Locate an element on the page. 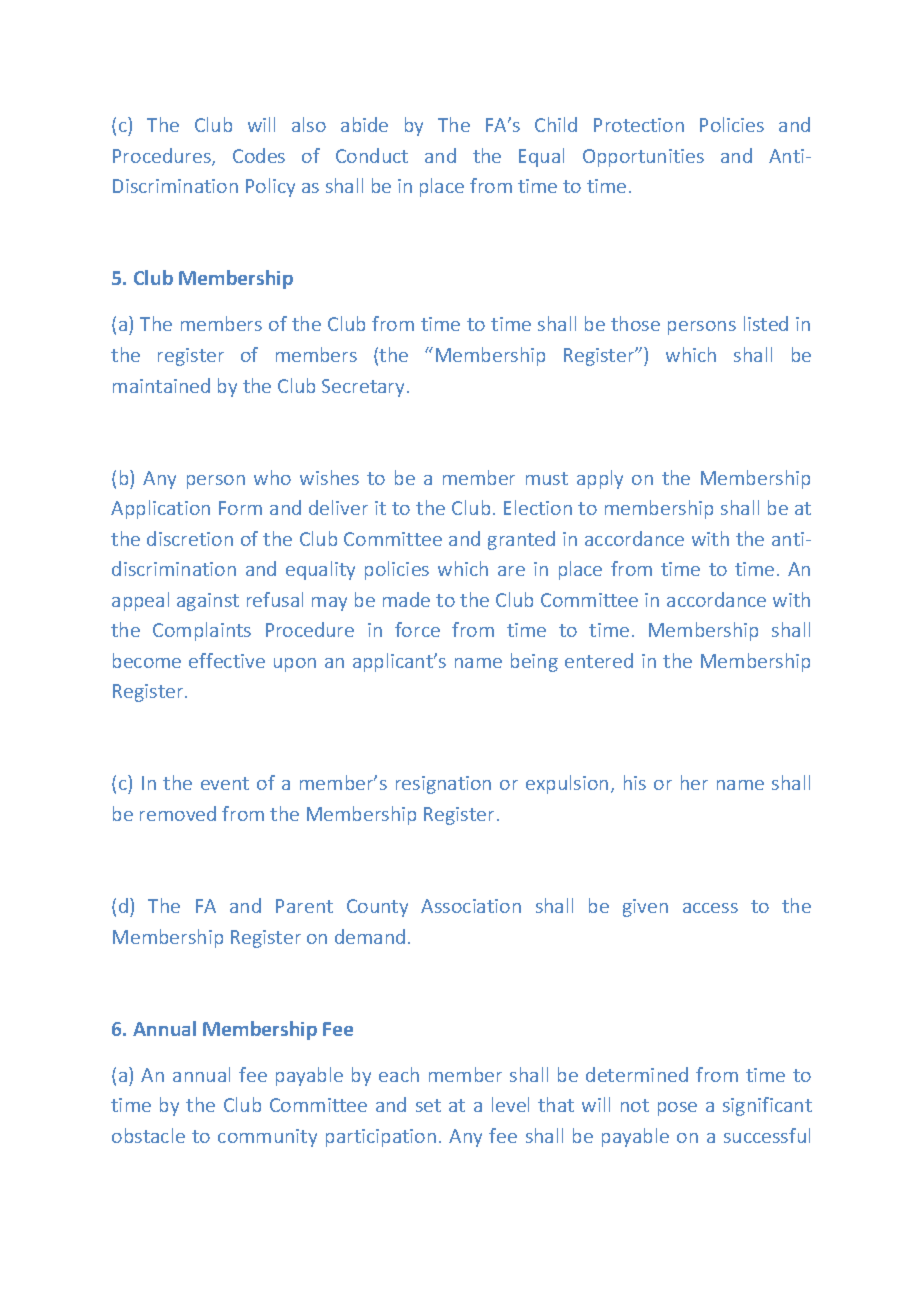  Codes is located at coordinates (259, 155).
